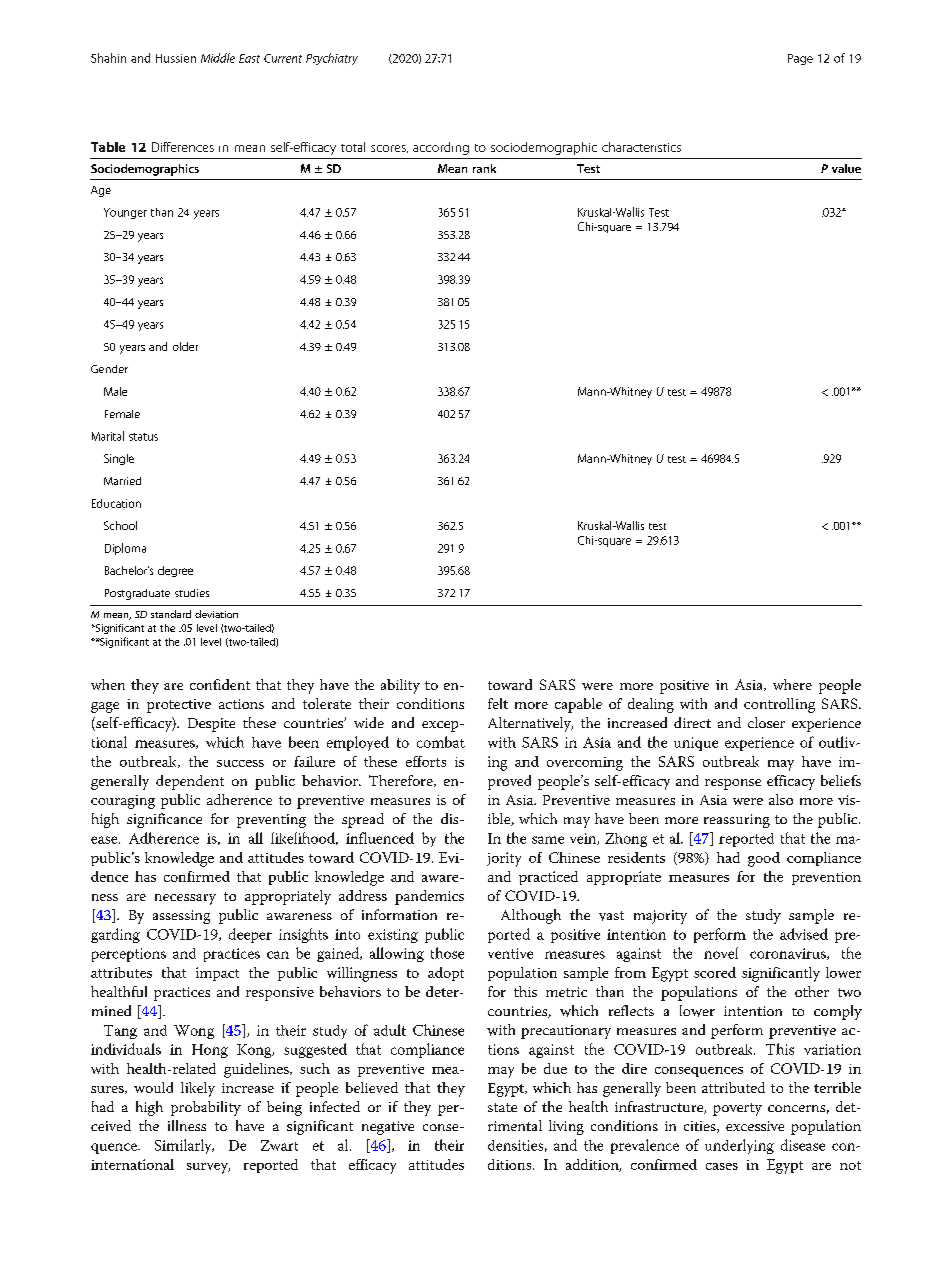 Image resolution: width=952 pixels, height=1265 pixels. What do you see at coordinates (429, 897) in the screenshot?
I see `pandemics` at bounding box center [429, 897].
